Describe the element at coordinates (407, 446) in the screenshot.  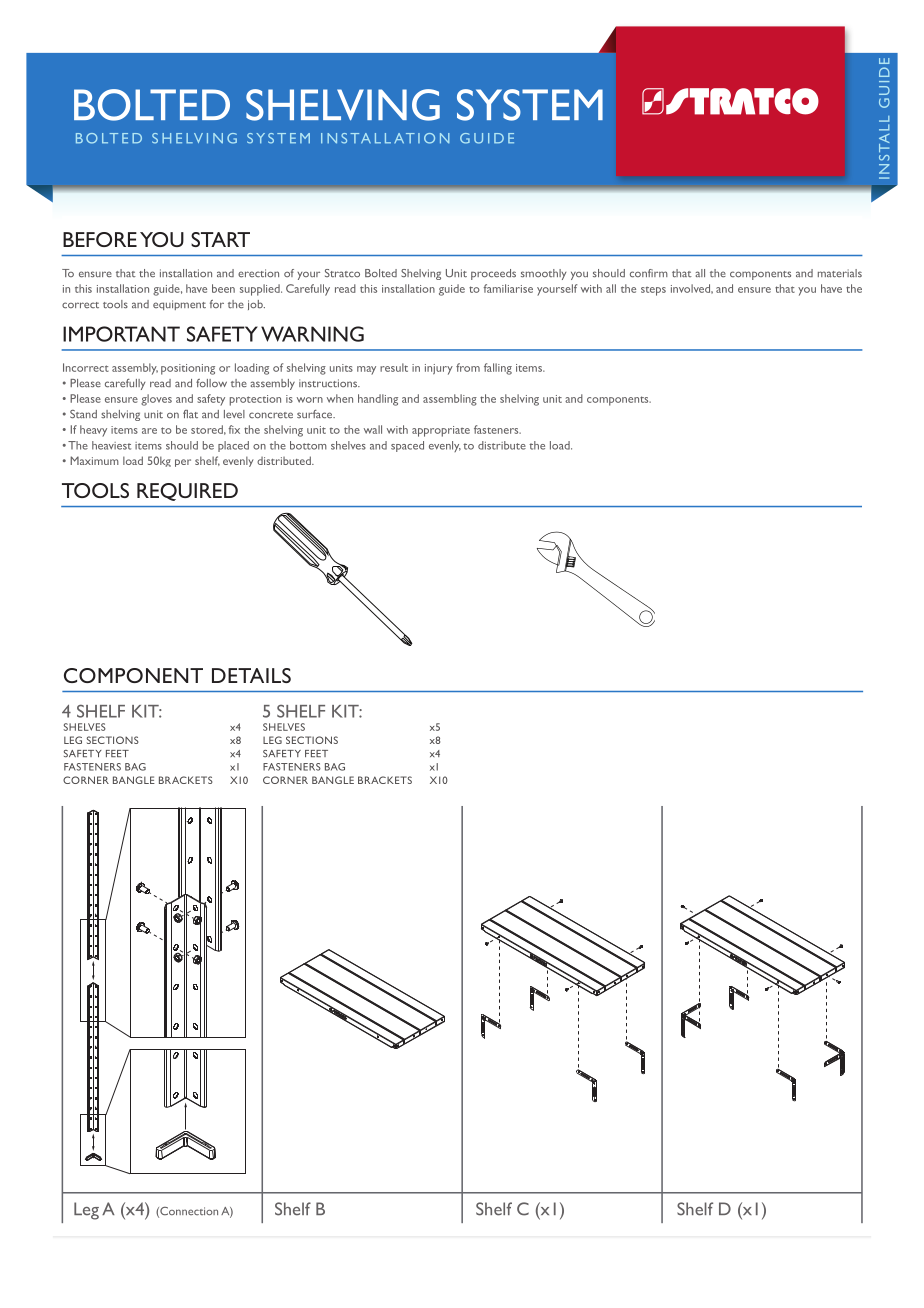
I see `spaced` at that location.
